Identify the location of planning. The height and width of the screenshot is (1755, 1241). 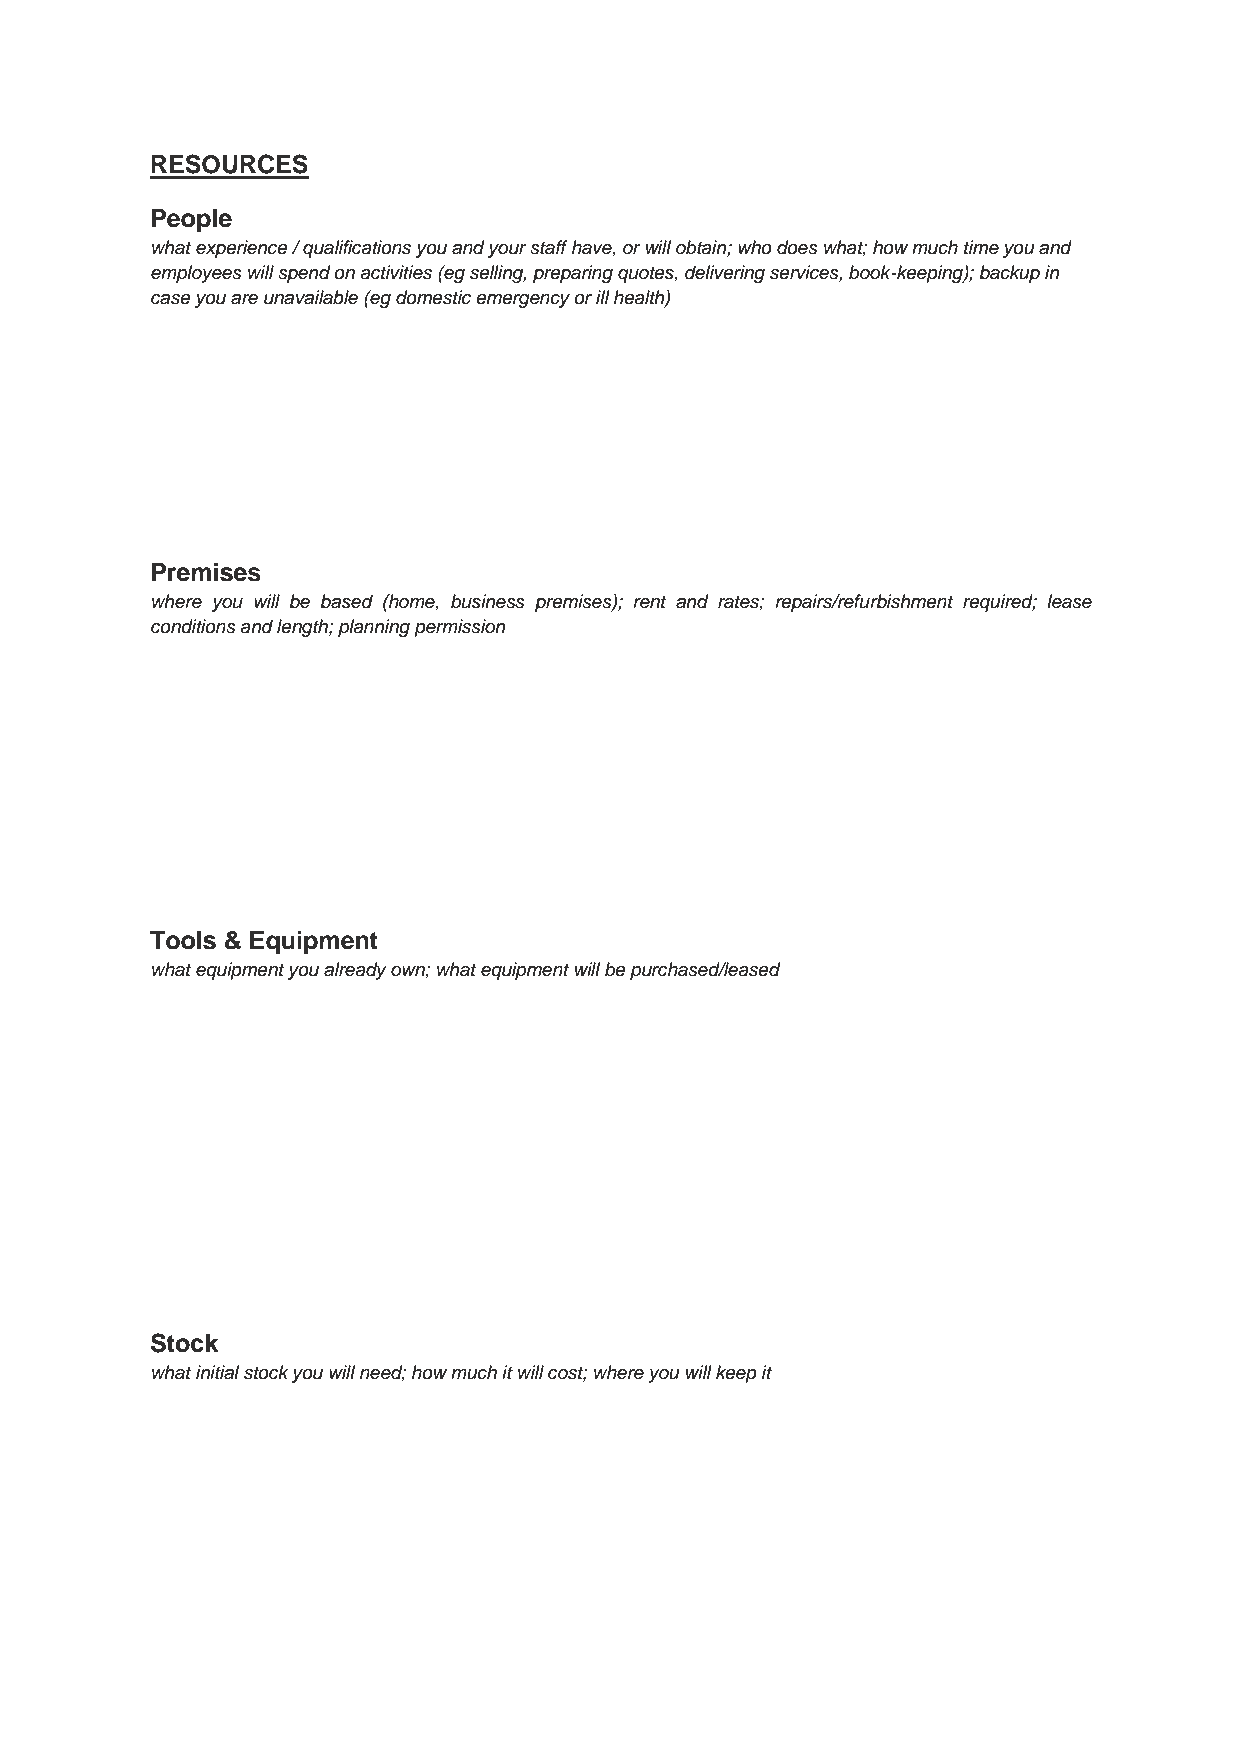
(374, 628).
